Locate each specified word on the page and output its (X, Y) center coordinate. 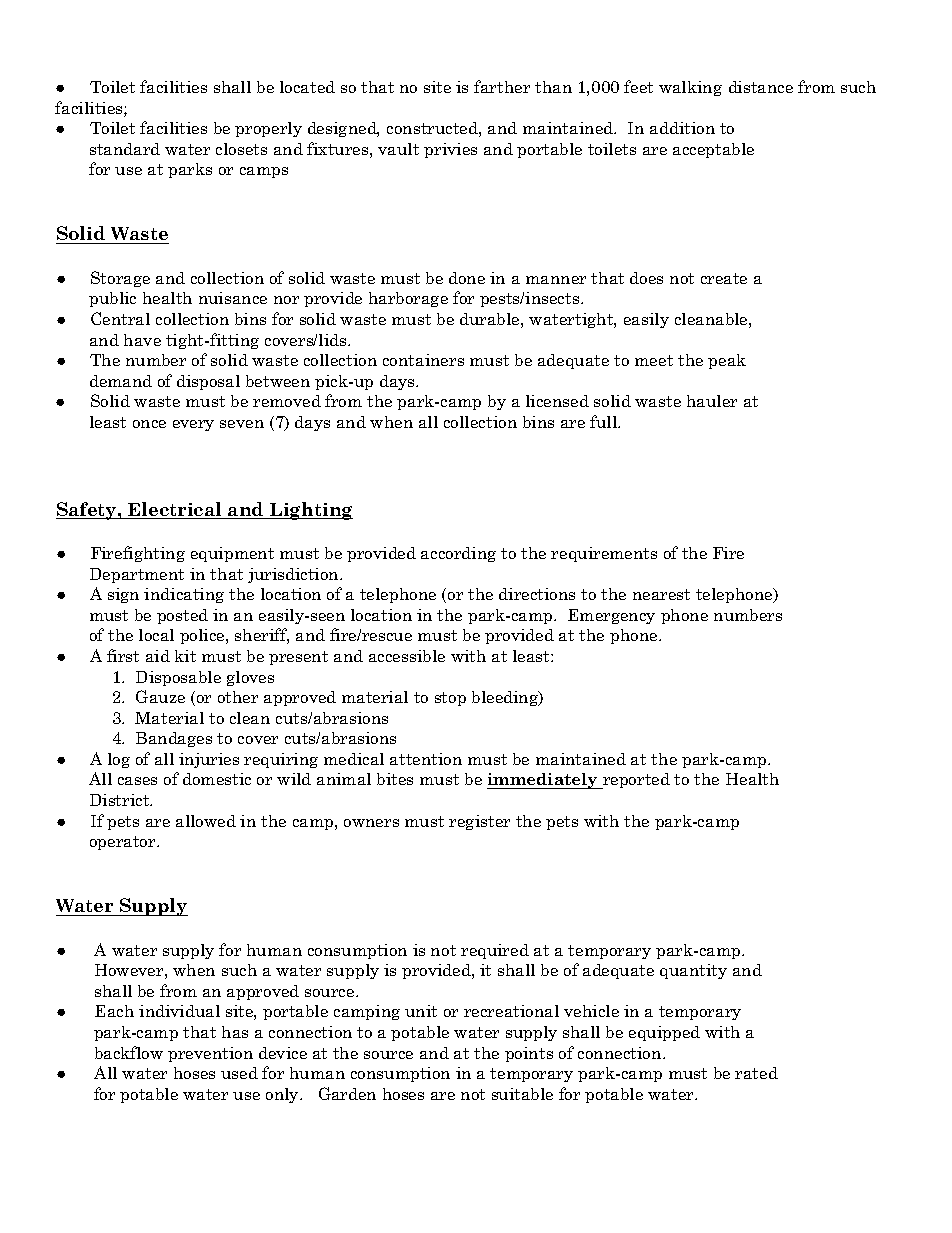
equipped (664, 1033)
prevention (210, 1054)
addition (682, 128)
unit (421, 1011)
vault (398, 149)
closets (241, 149)
